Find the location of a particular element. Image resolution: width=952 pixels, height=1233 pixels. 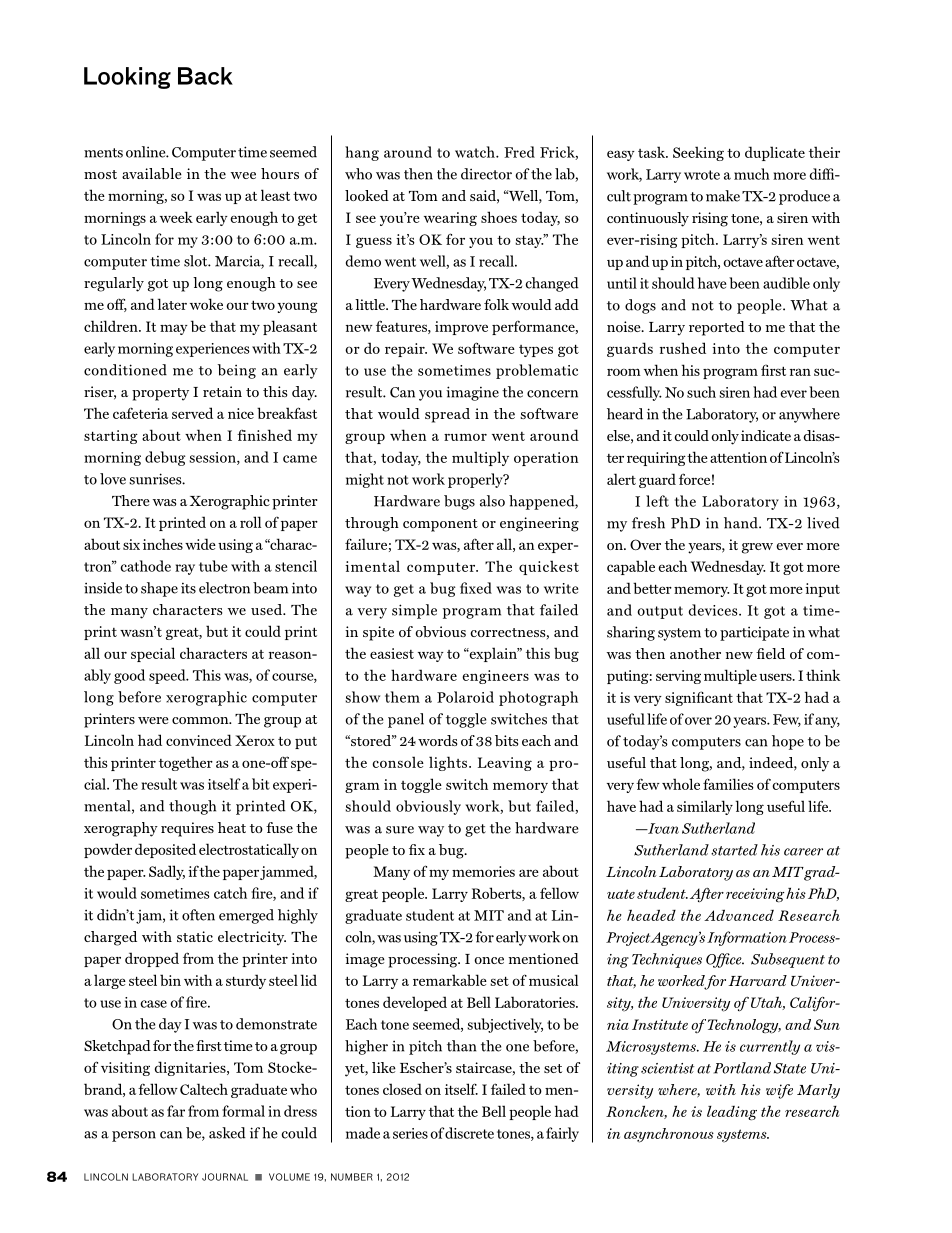

Back is located at coordinates (205, 76).
